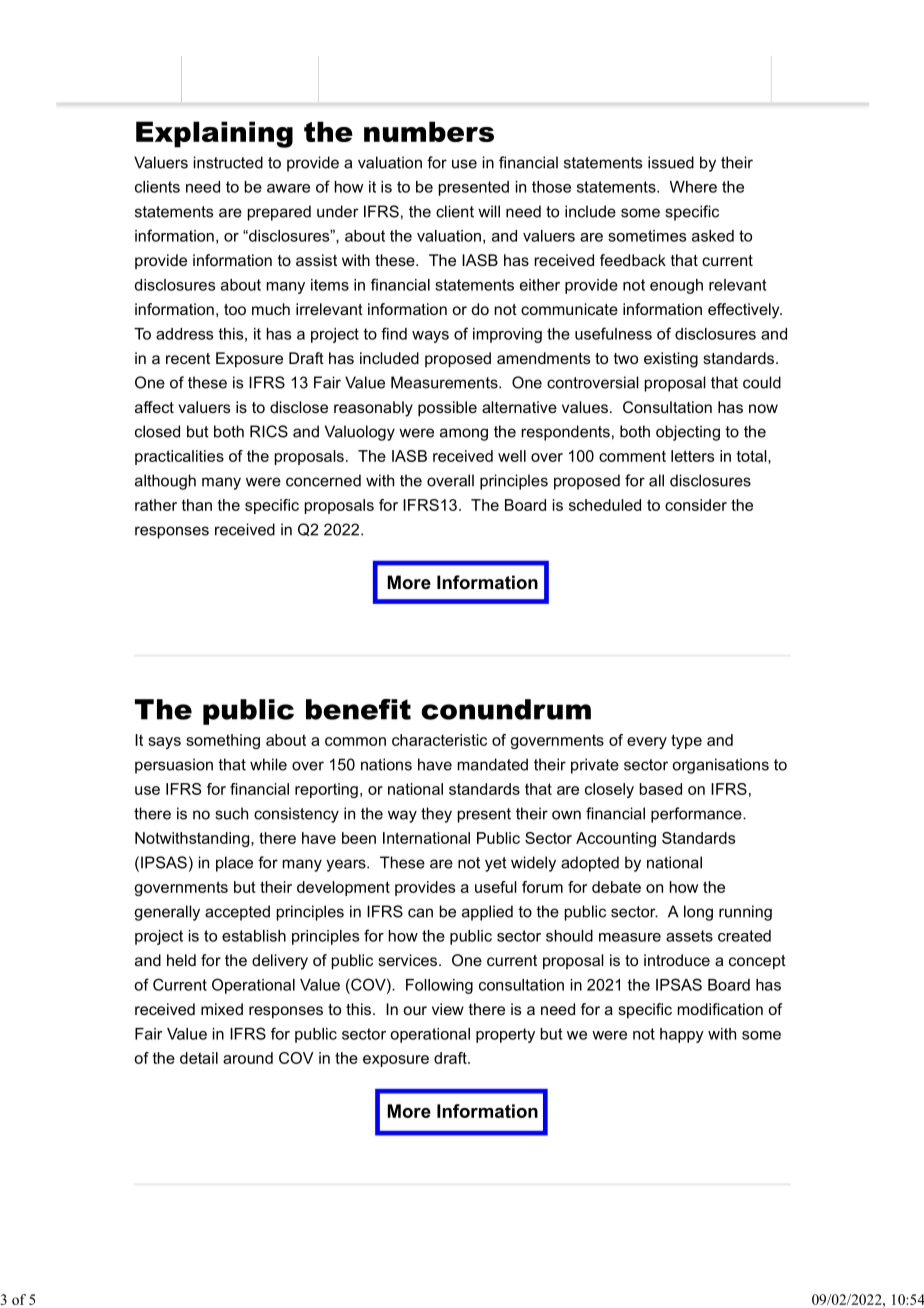 This document has width=924, height=1308. I want to click on issued, so click(671, 162).
